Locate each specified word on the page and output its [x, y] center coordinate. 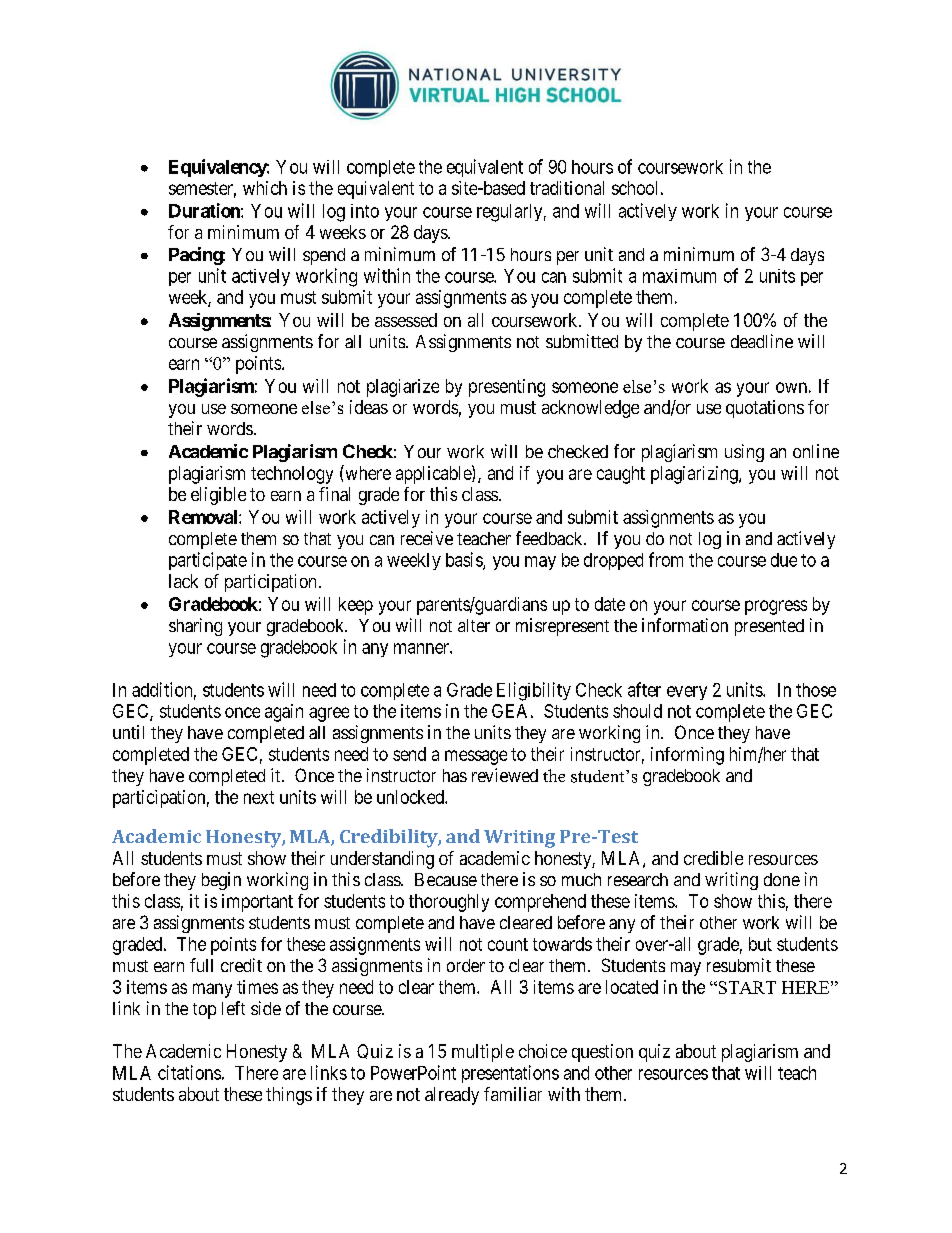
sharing [195, 627]
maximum [679, 276]
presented [769, 627]
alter [474, 625]
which [265, 188]
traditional [567, 188]
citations [189, 1072]
